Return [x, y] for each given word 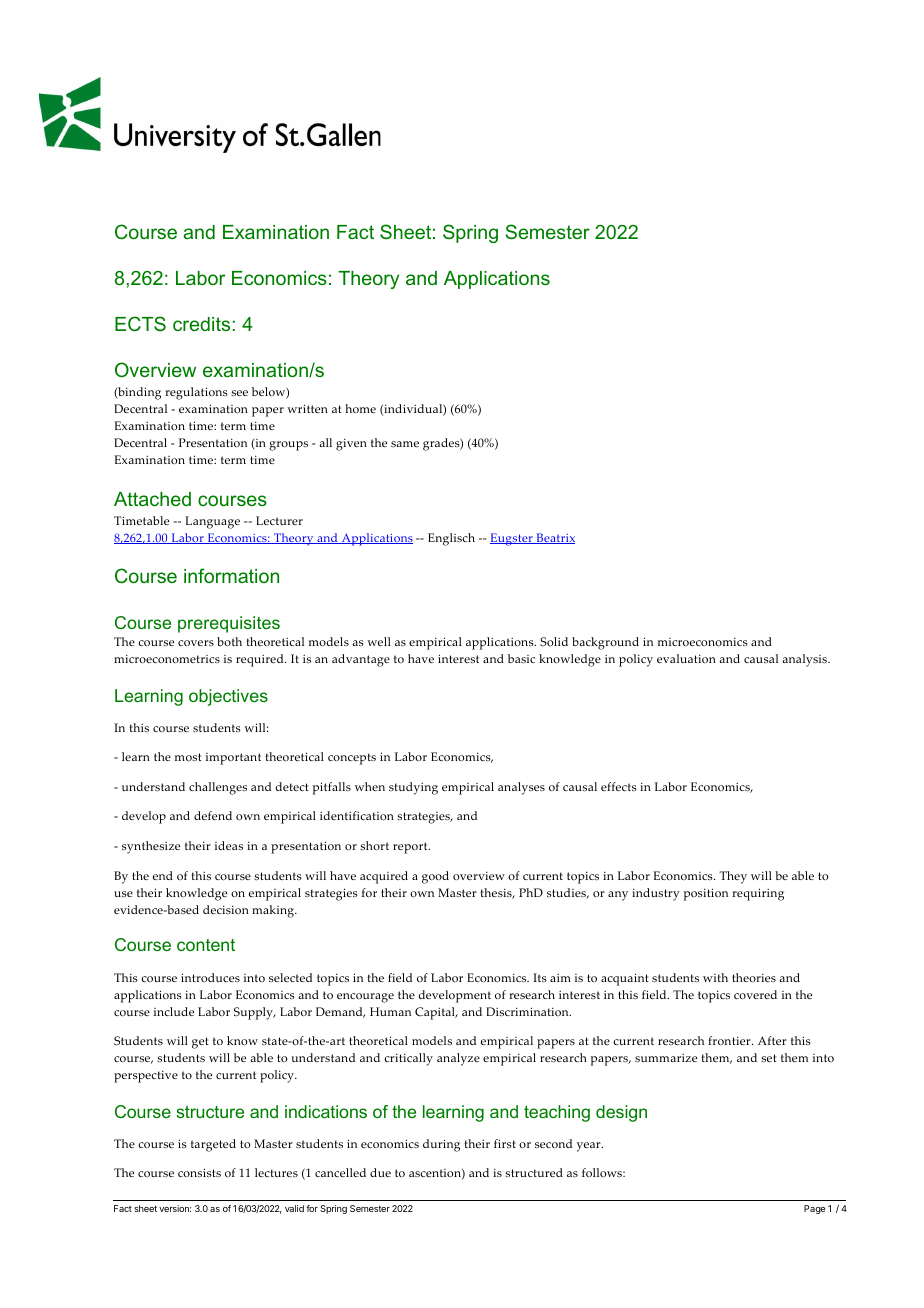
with [715, 977]
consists [199, 1173]
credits [201, 324]
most [188, 757]
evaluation [686, 658]
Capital [436, 1013]
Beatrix [554, 538]
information [231, 575]
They [733, 877]
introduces [210, 977]
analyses [521, 788]
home [360, 409]
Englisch [451, 539]
